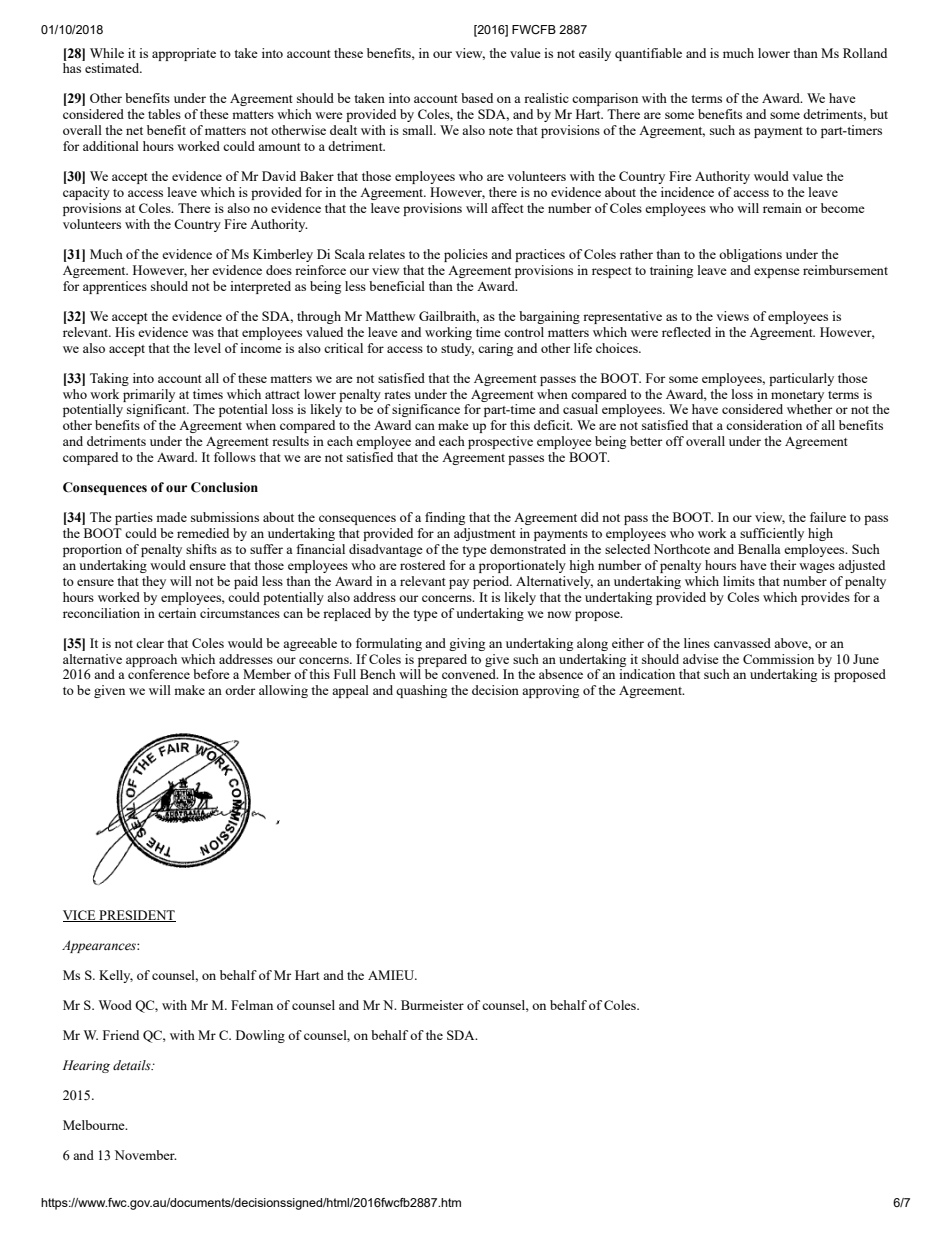 The height and width of the page is (1233, 952). Describe the element at coordinates (865, 53) in the page. I see `Rolland` at that location.
